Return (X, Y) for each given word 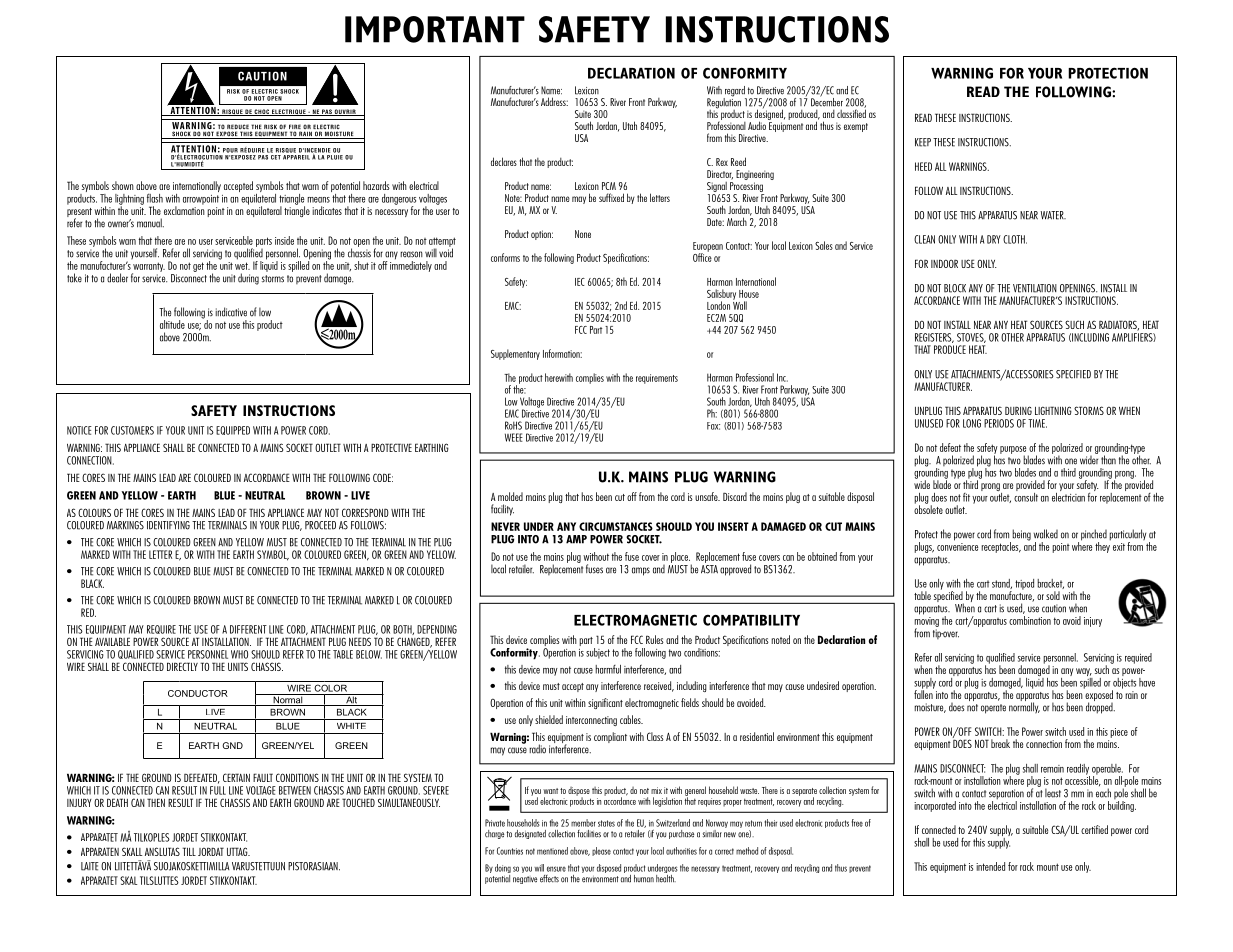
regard (735, 92)
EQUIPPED (233, 430)
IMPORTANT (435, 29)
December (827, 101)
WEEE (514, 437)
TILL (189, 851)
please (601, 851)
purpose (1013, 451)
